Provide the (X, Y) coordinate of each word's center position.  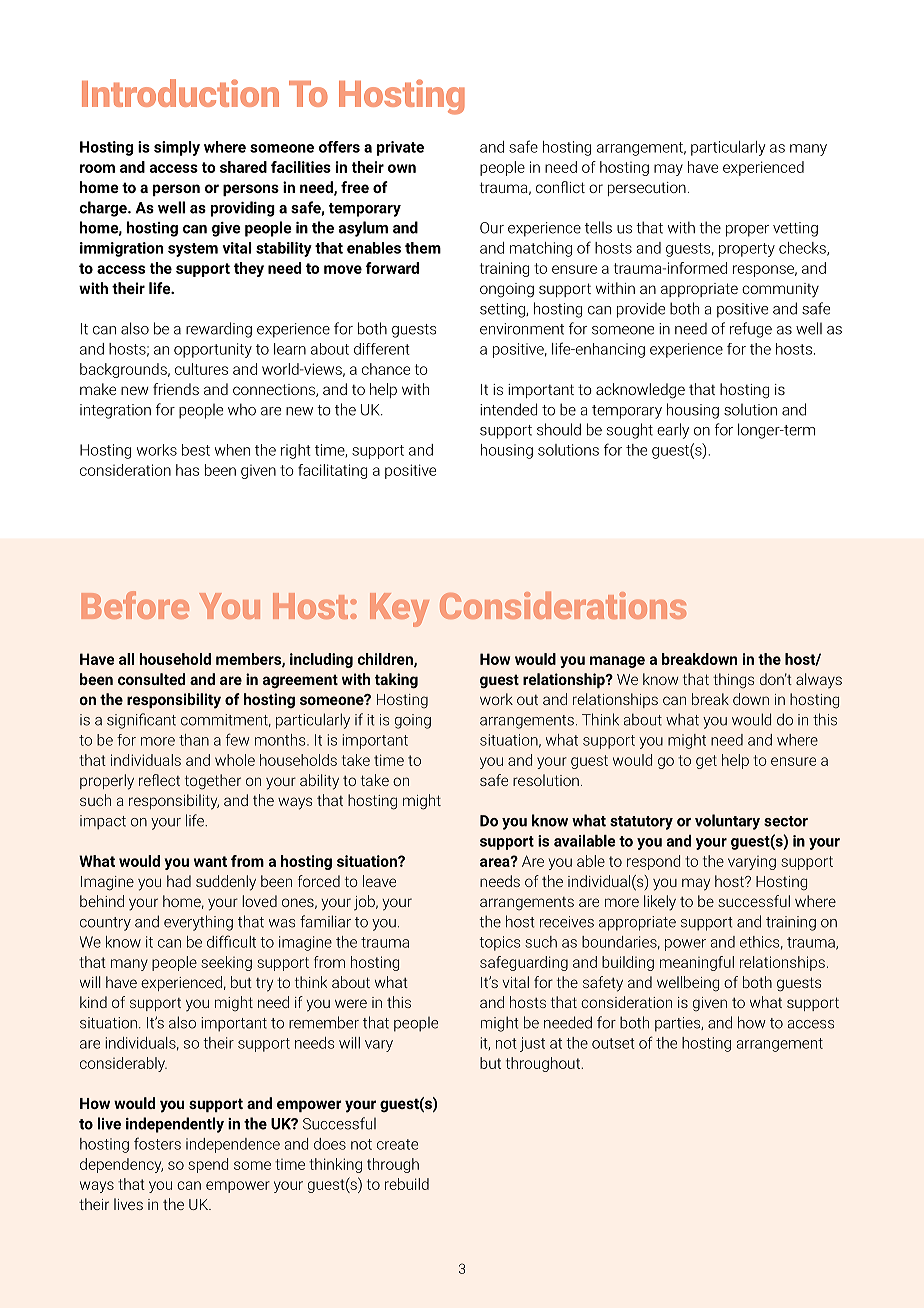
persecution (647, 189)
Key (399, 610)
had (179, 881)
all (126, 659)
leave (379, 881)
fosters (157, 1143)
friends (176, 389)
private (400, 148)
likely (660, 903)
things (733, 681)
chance (386, 369)
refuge (751, 330)
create (397, 1144)
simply (177, 148)
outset (613, 1043)
